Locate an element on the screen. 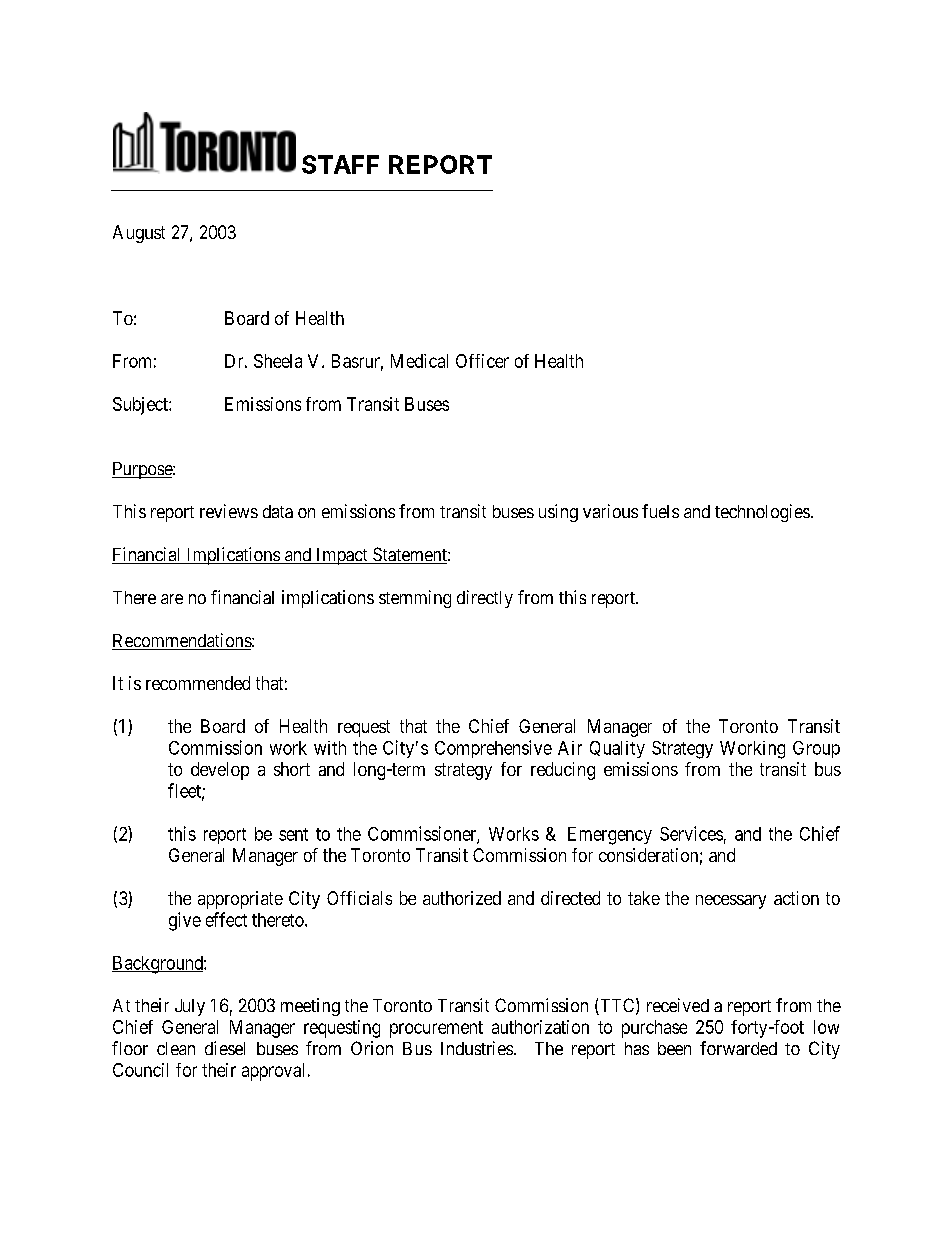  Officer is located at coordinates (482, 361).
